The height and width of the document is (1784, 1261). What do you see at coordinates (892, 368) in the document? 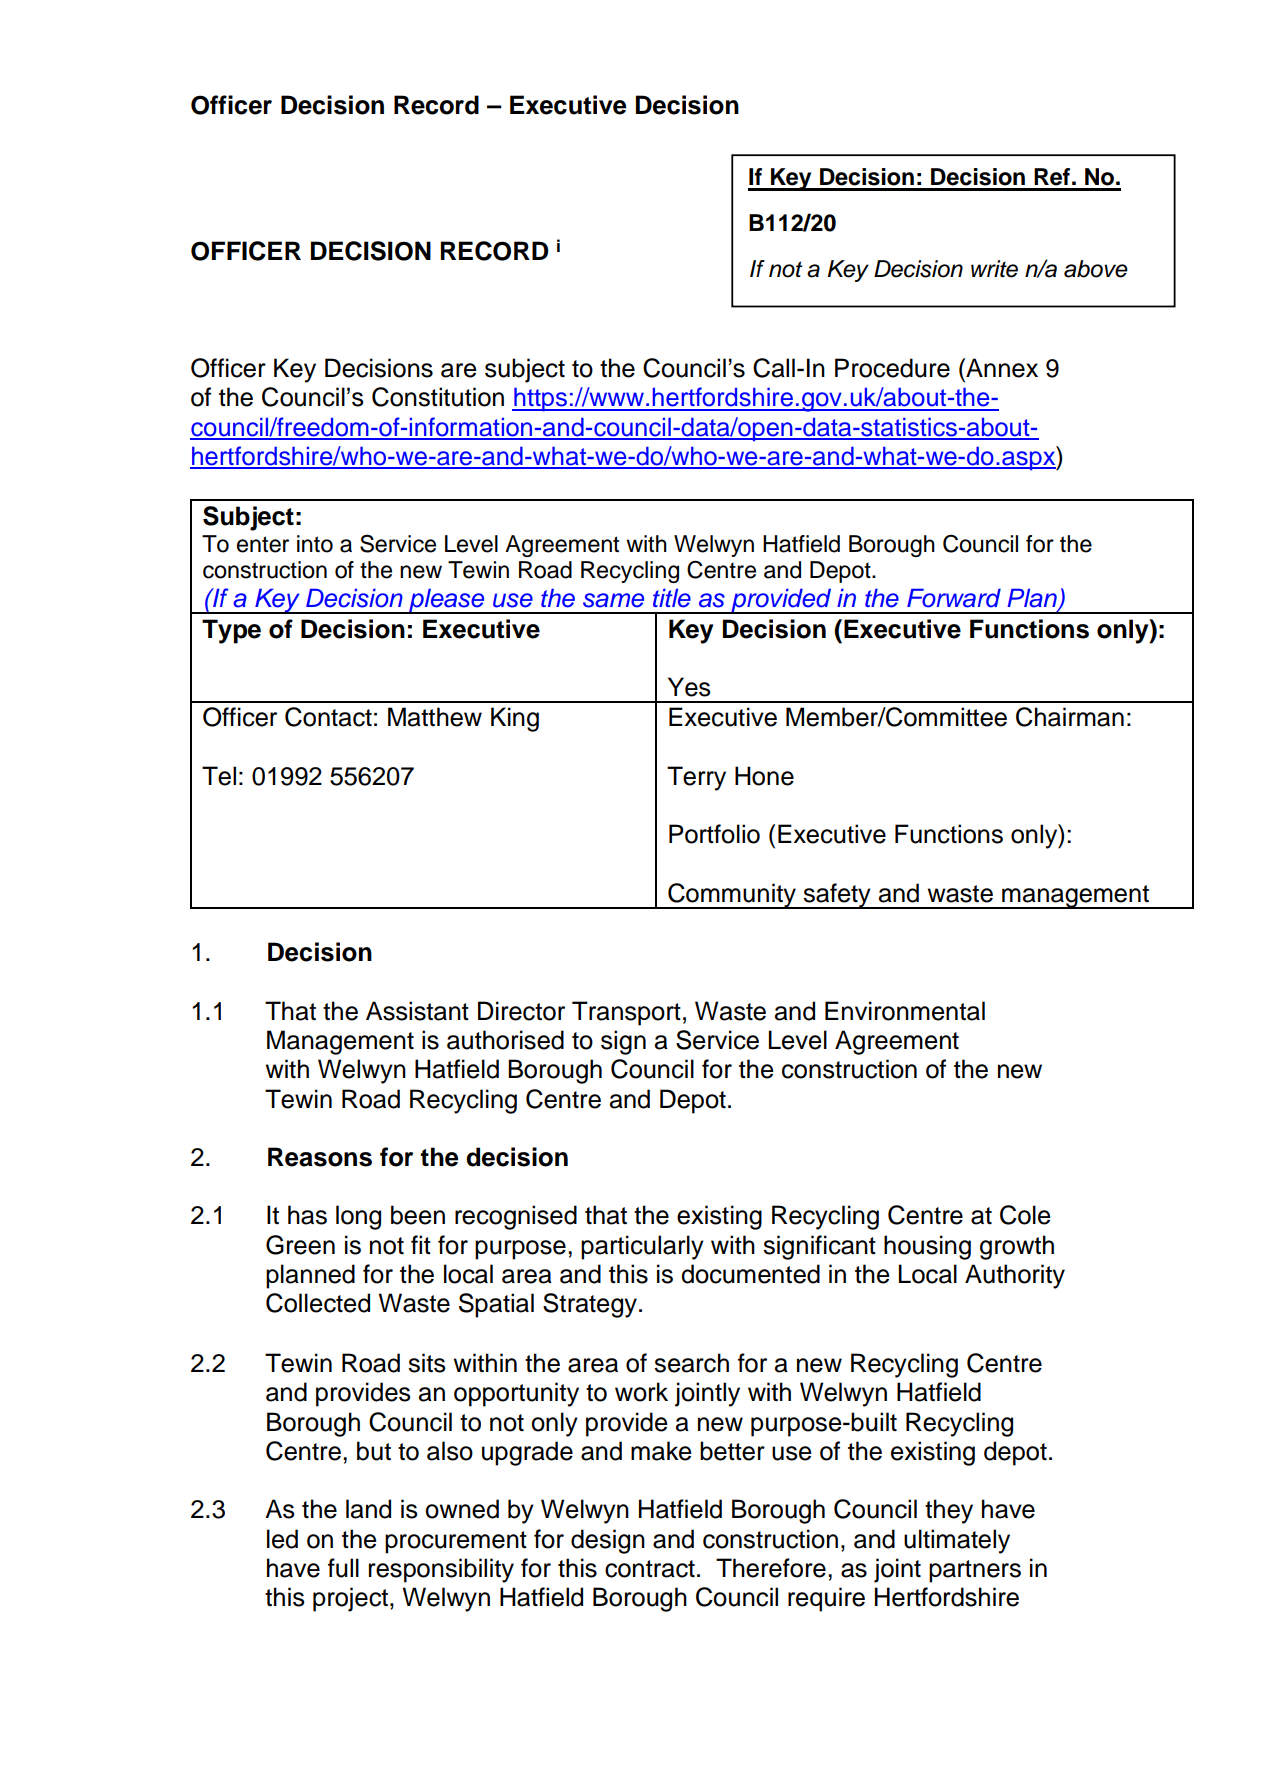
I see `Procedure` at bounding box center [892, 368].
